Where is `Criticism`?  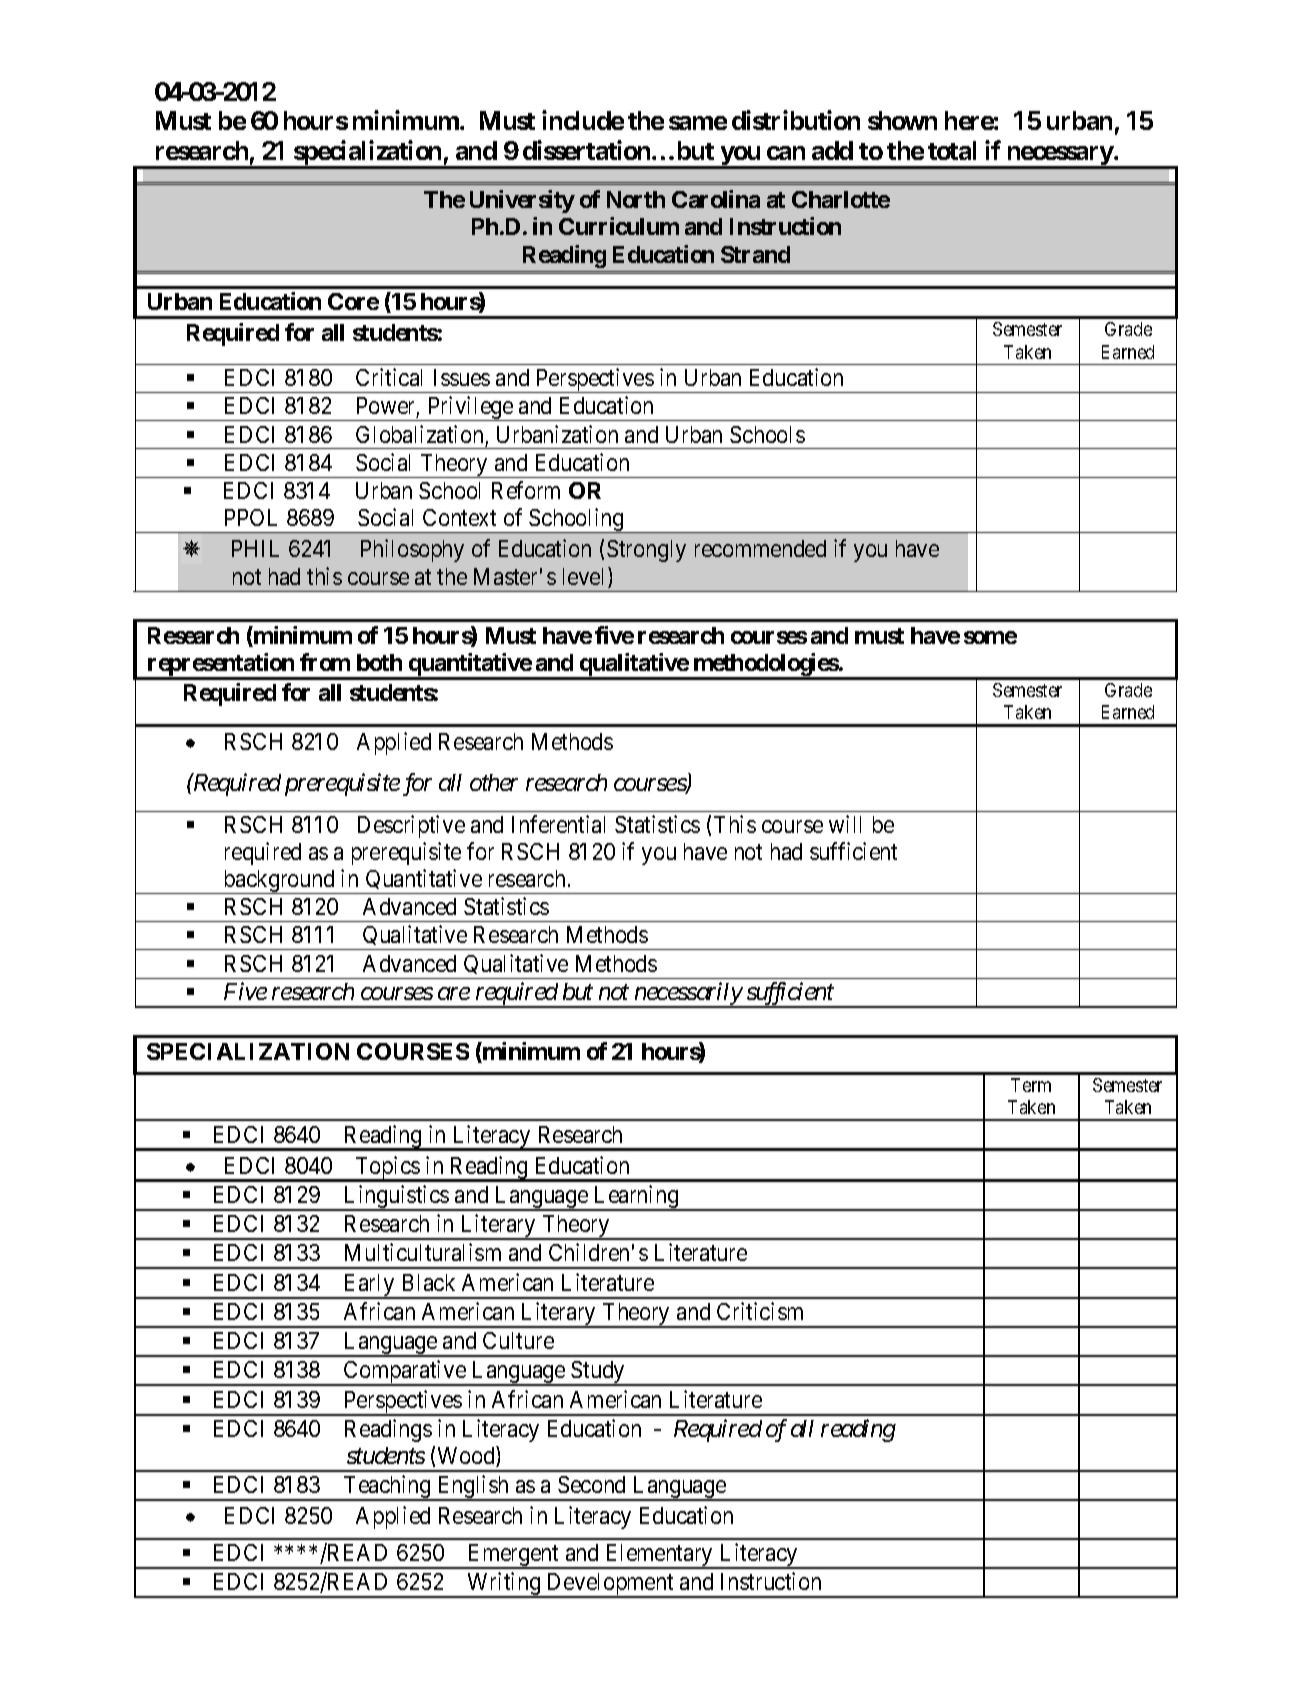 Criticism is located at coordinates (760, 1311).
